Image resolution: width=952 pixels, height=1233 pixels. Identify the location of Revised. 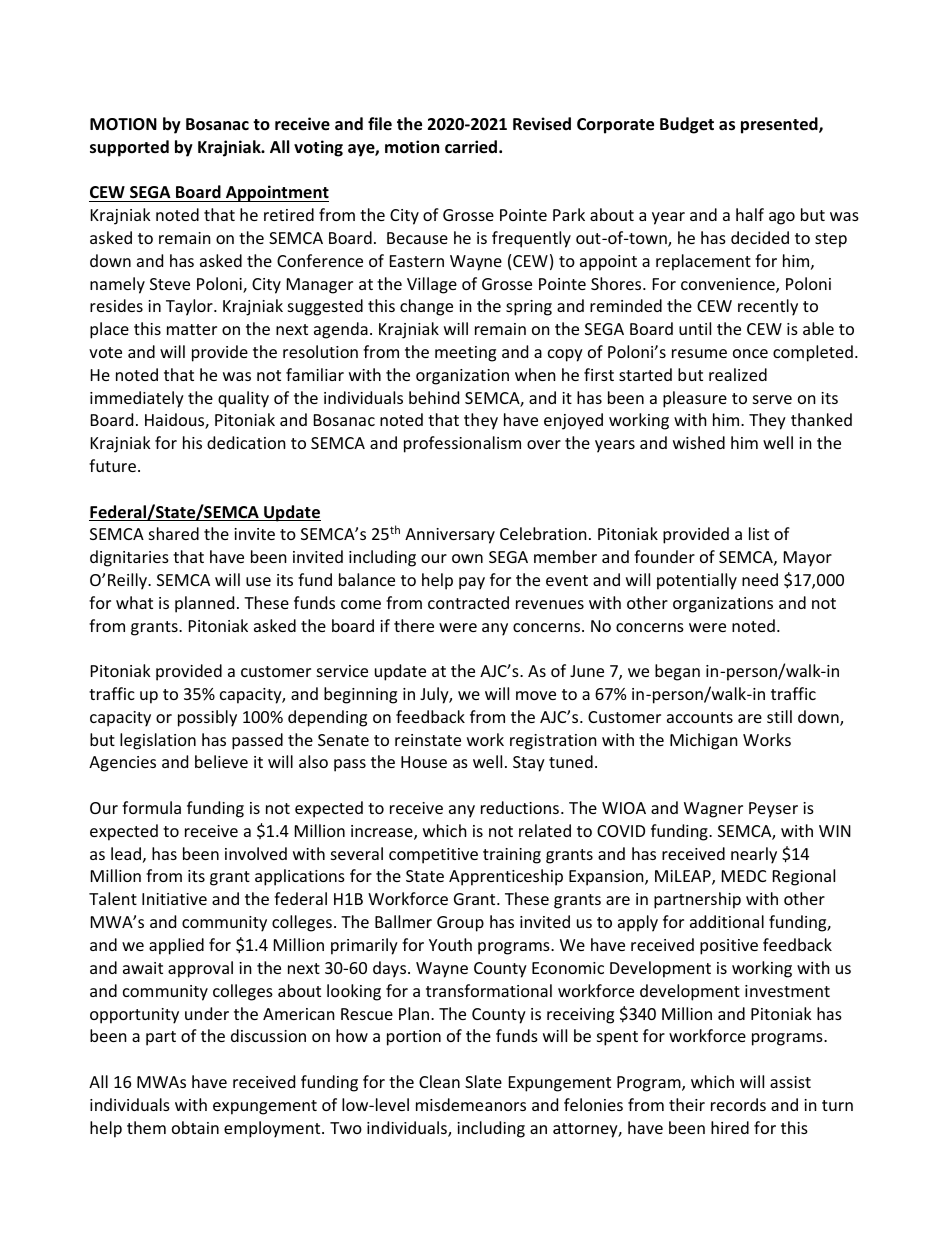
(542, 124).
